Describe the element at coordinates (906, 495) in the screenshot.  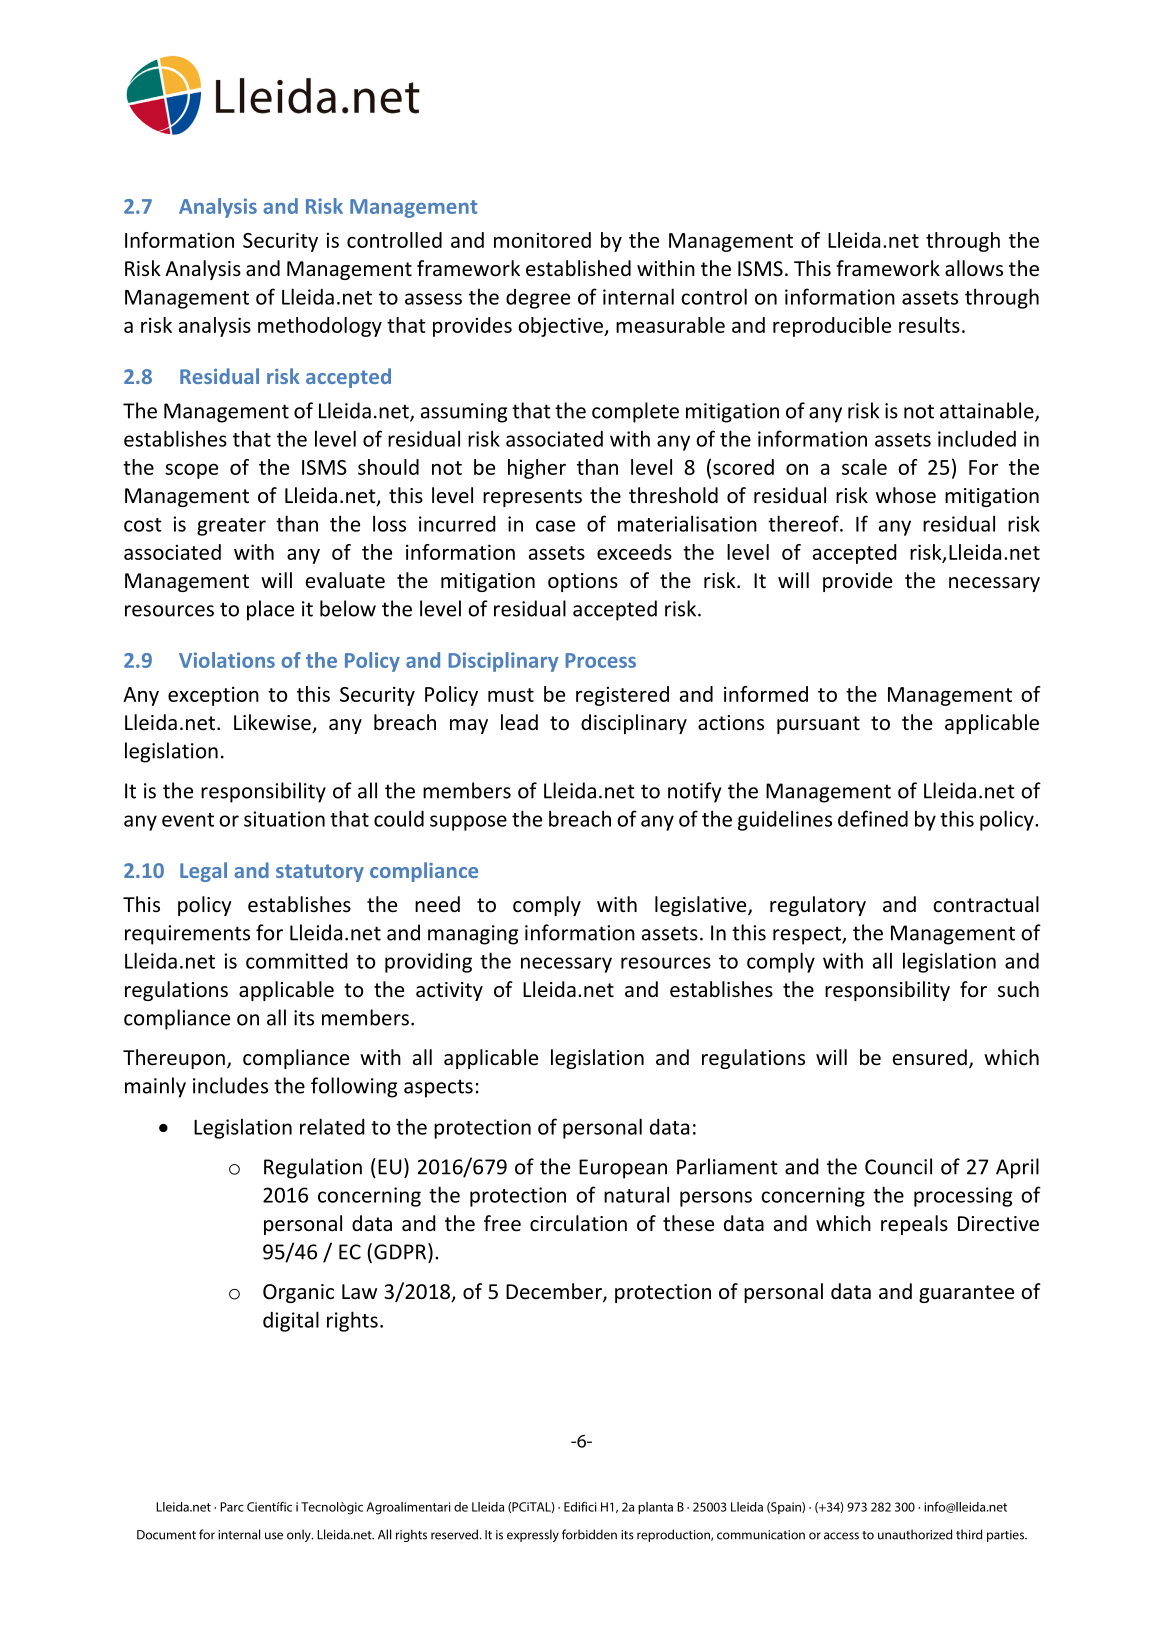
I see `whose` at that location.
